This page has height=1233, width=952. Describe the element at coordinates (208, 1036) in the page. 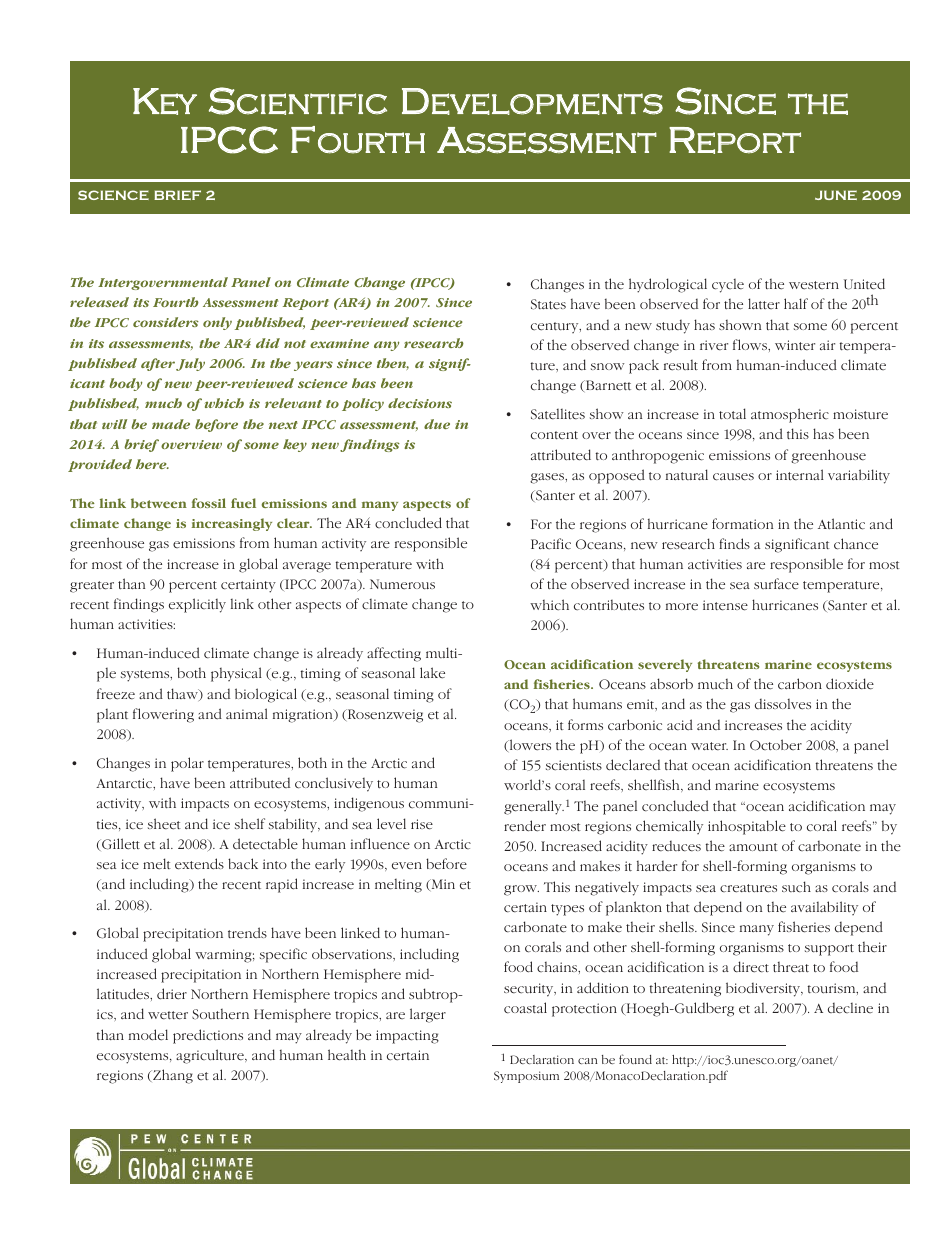

I see `predictions` at that location.
